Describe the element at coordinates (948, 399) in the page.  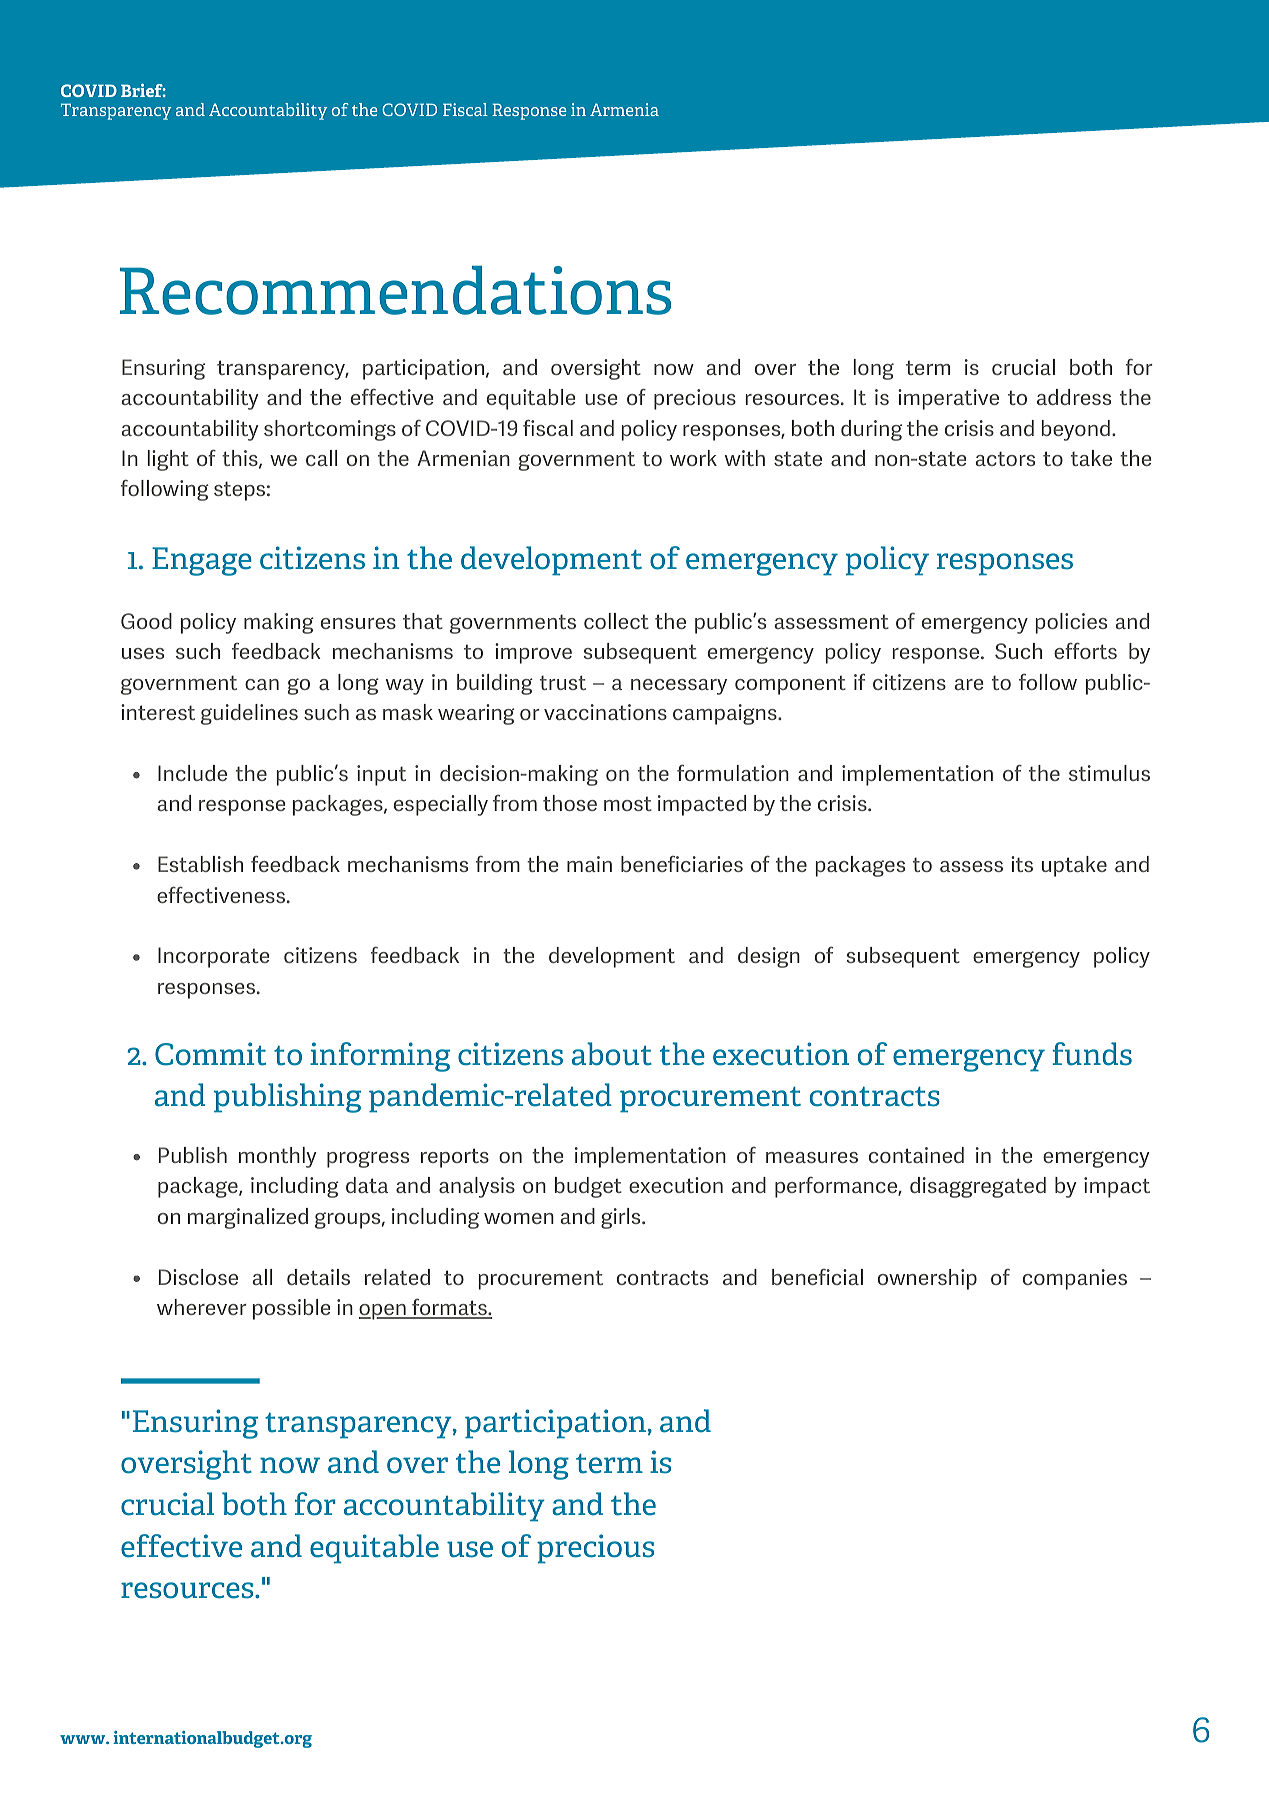
I see `imperative` at that location.
